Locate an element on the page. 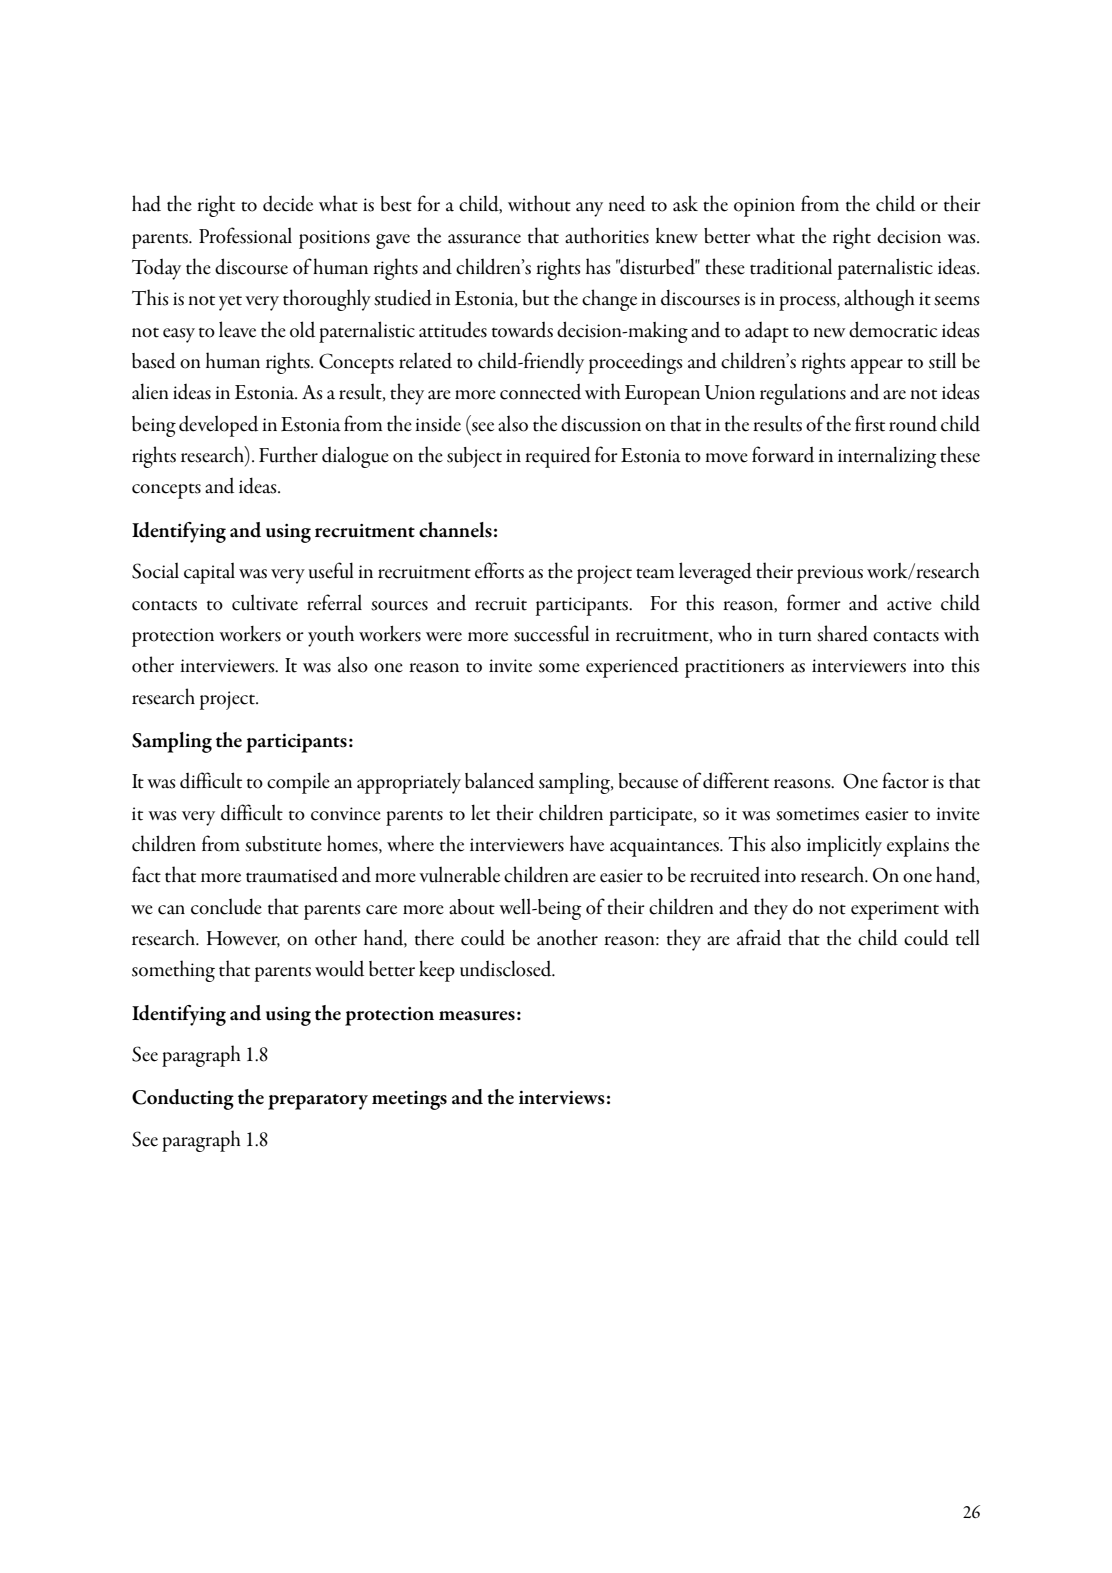  any is located at coordinates (589, 209).
